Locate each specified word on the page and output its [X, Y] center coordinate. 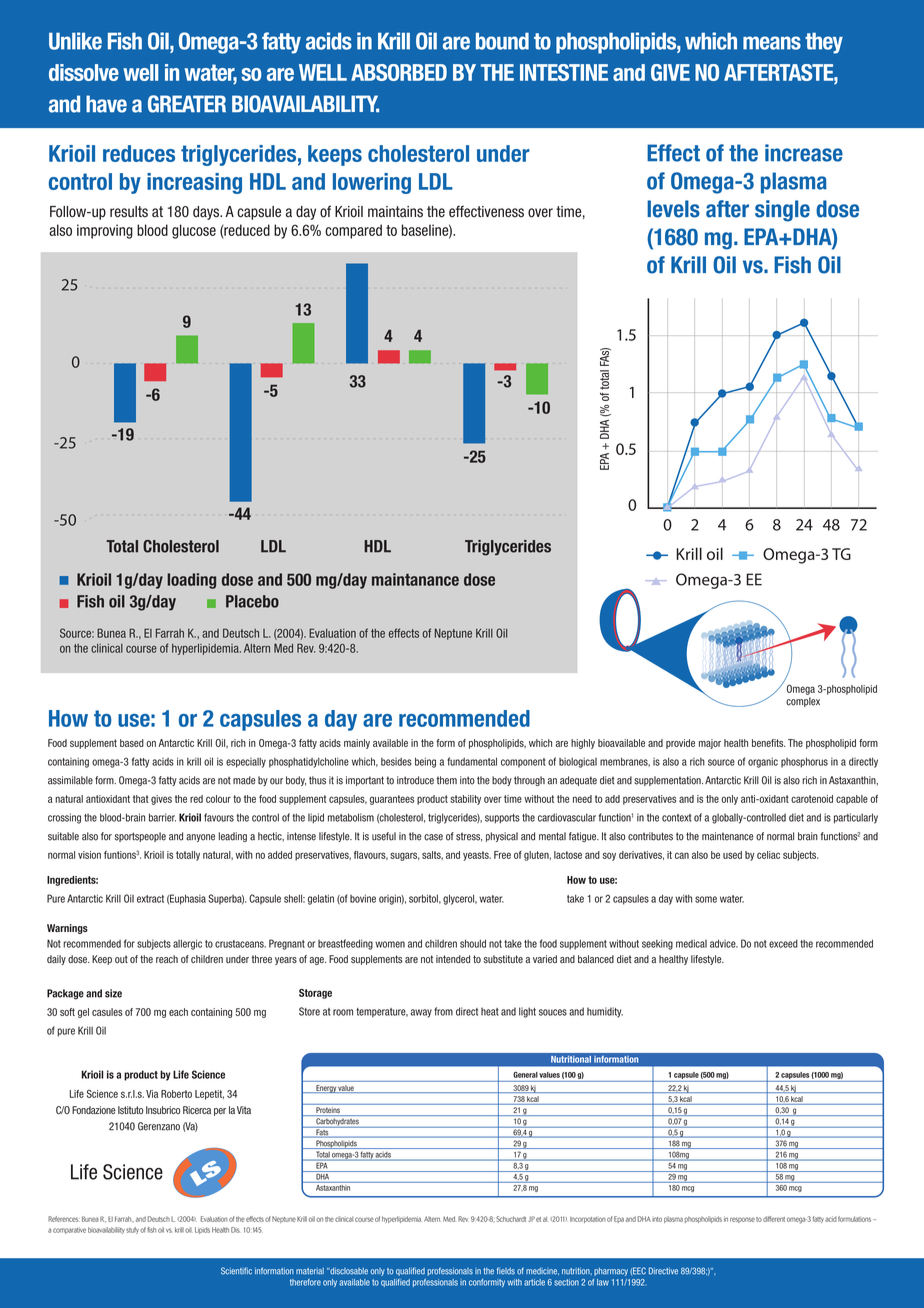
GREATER [187, 104]
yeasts [477, 856]
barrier [162, 817]
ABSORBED [399, 72]
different [774, 1219]
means [772, 43]
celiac [768, 855]
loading [191, 581]
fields [506, 1271]
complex [803, 702]
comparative [69, 1230]
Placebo [252, 601]
